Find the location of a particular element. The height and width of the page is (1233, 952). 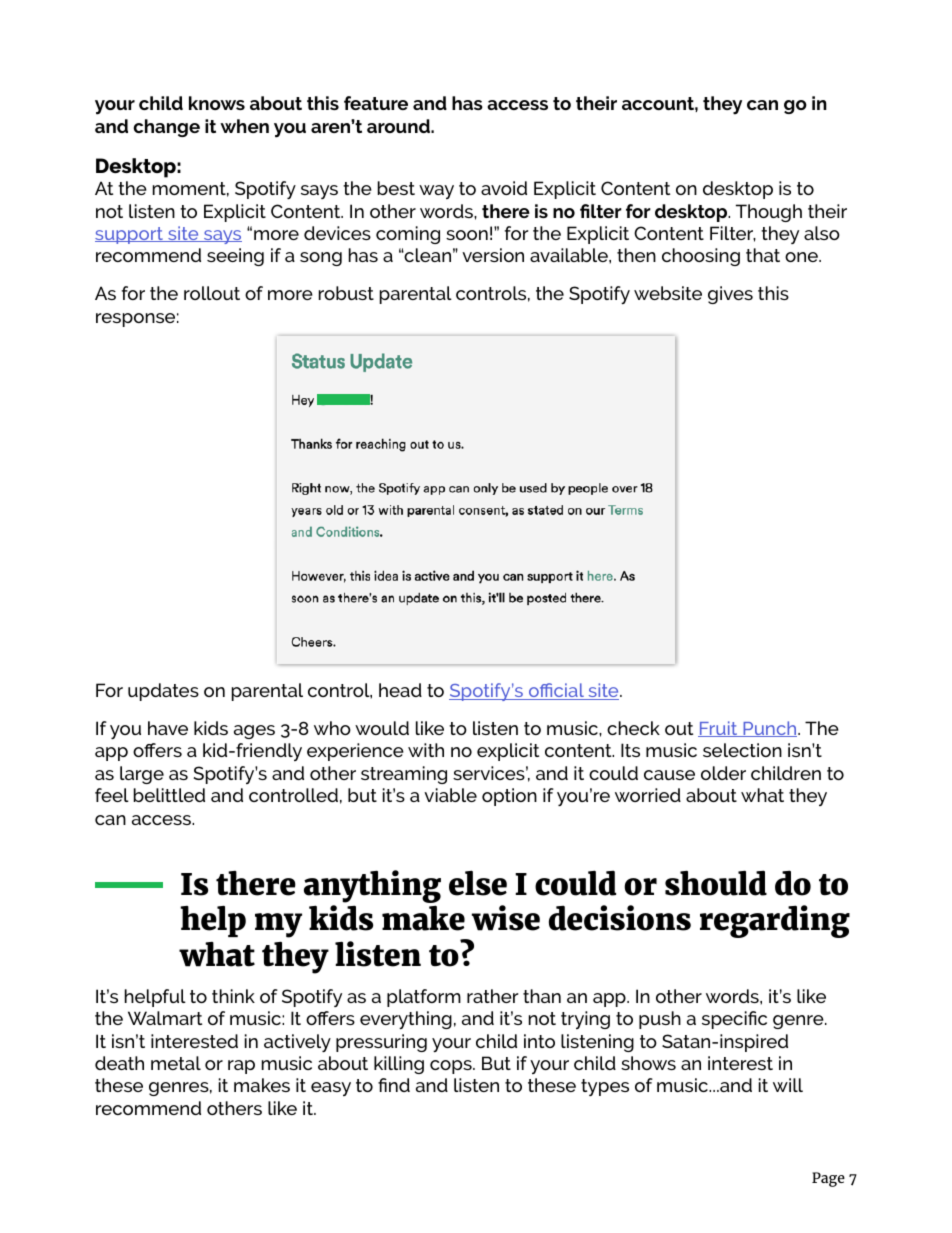

else is located at coordinates (478, 883).
